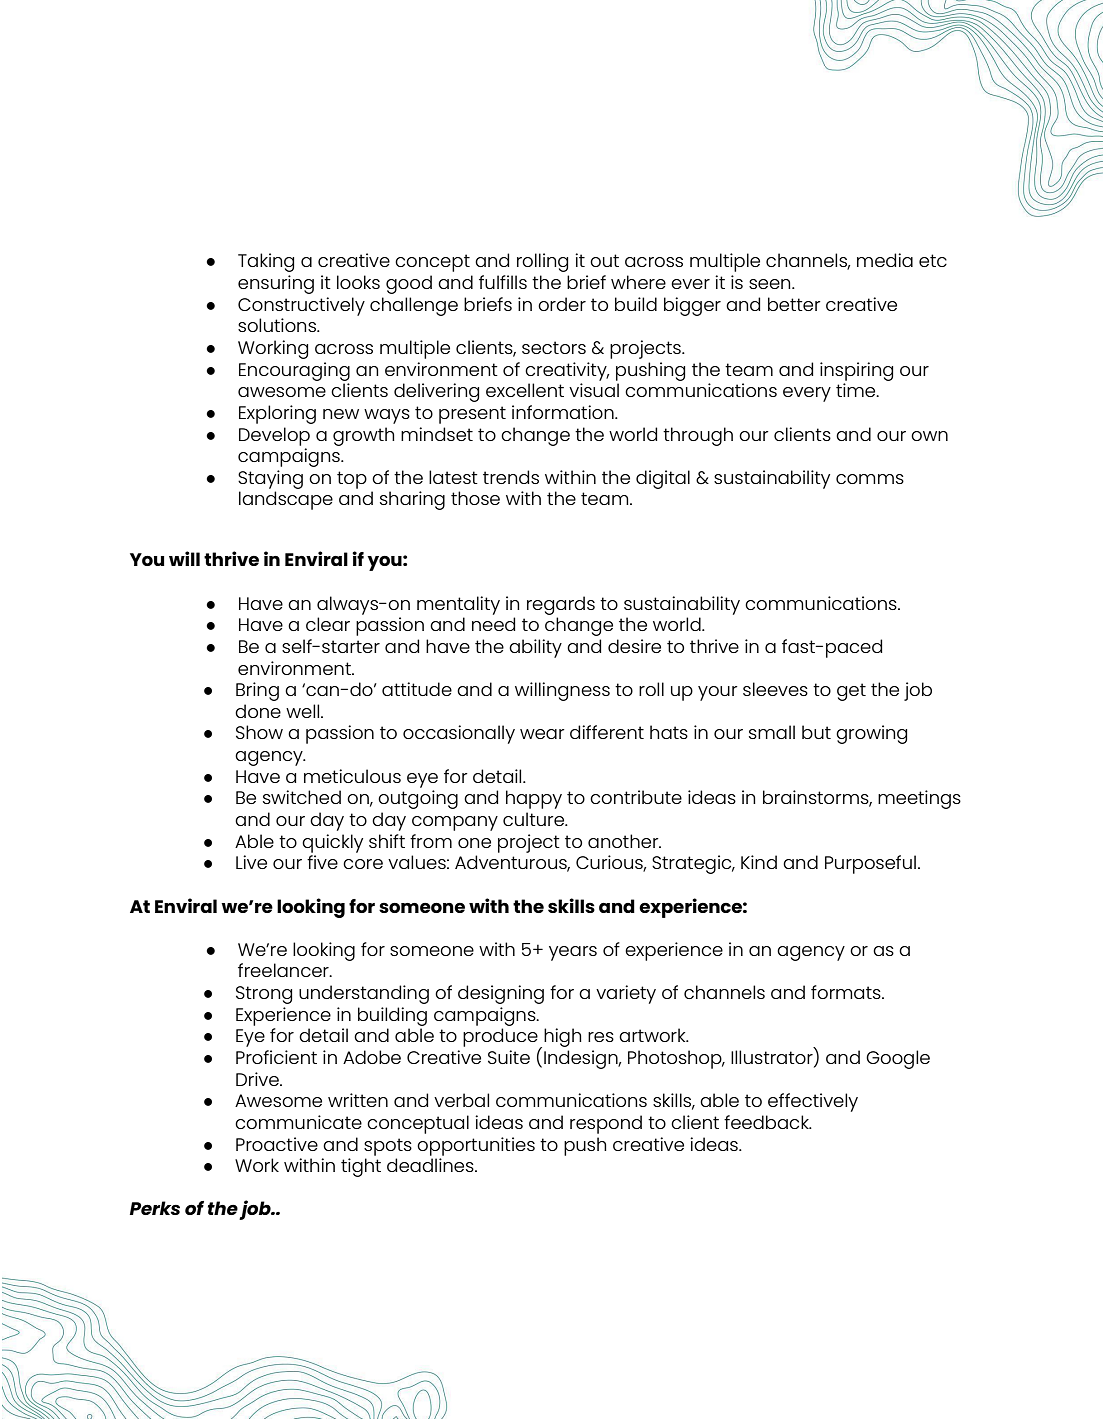  I want to click on culture, so click(535, 819).
